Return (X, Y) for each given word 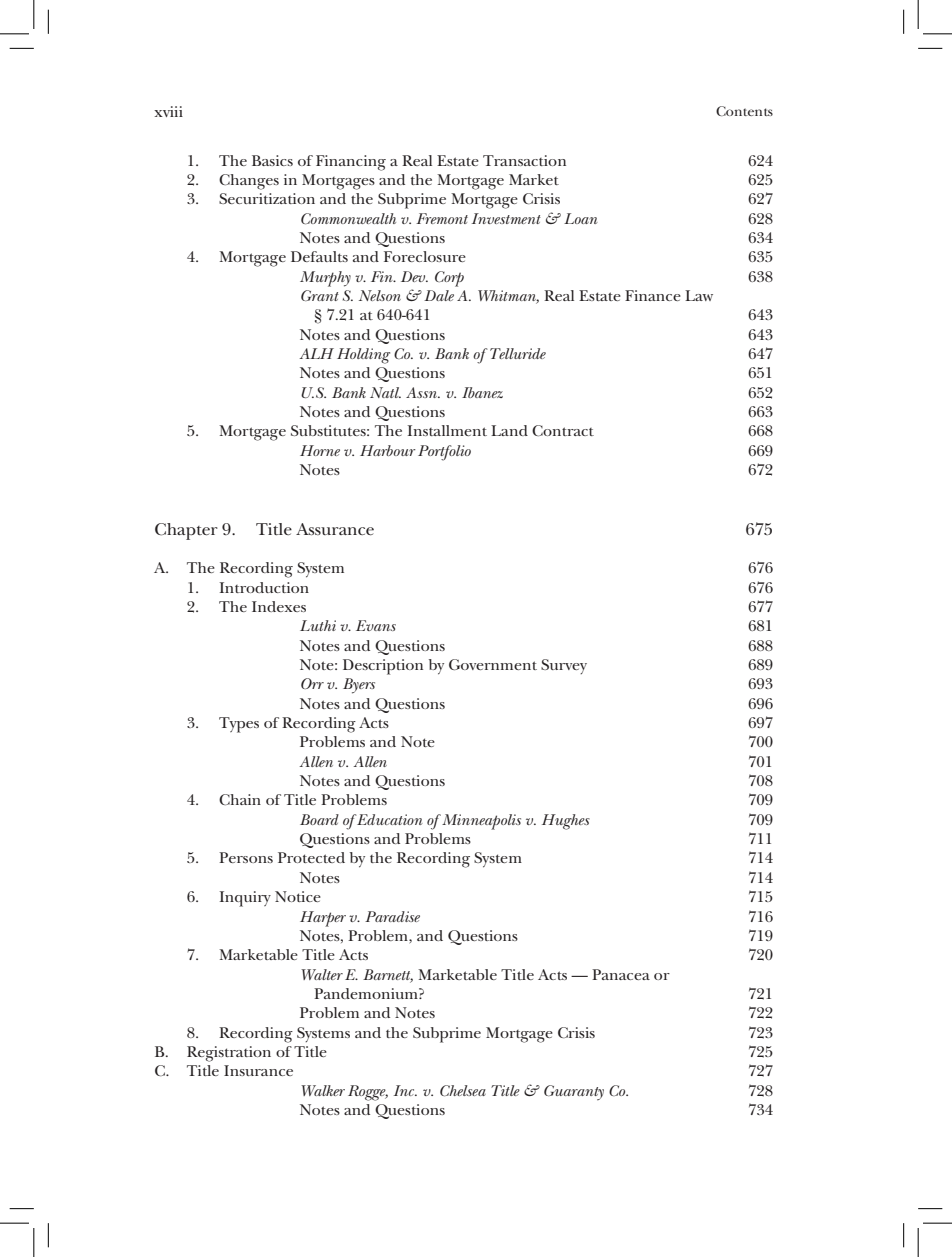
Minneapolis (480, 822)
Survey (564, 666)
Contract (563, 430)
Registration (229, 1054)
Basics (272, 160)
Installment (447, 430)
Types (239, 725)
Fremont (442, 218)
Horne (320, 450)
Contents (744, 111)
